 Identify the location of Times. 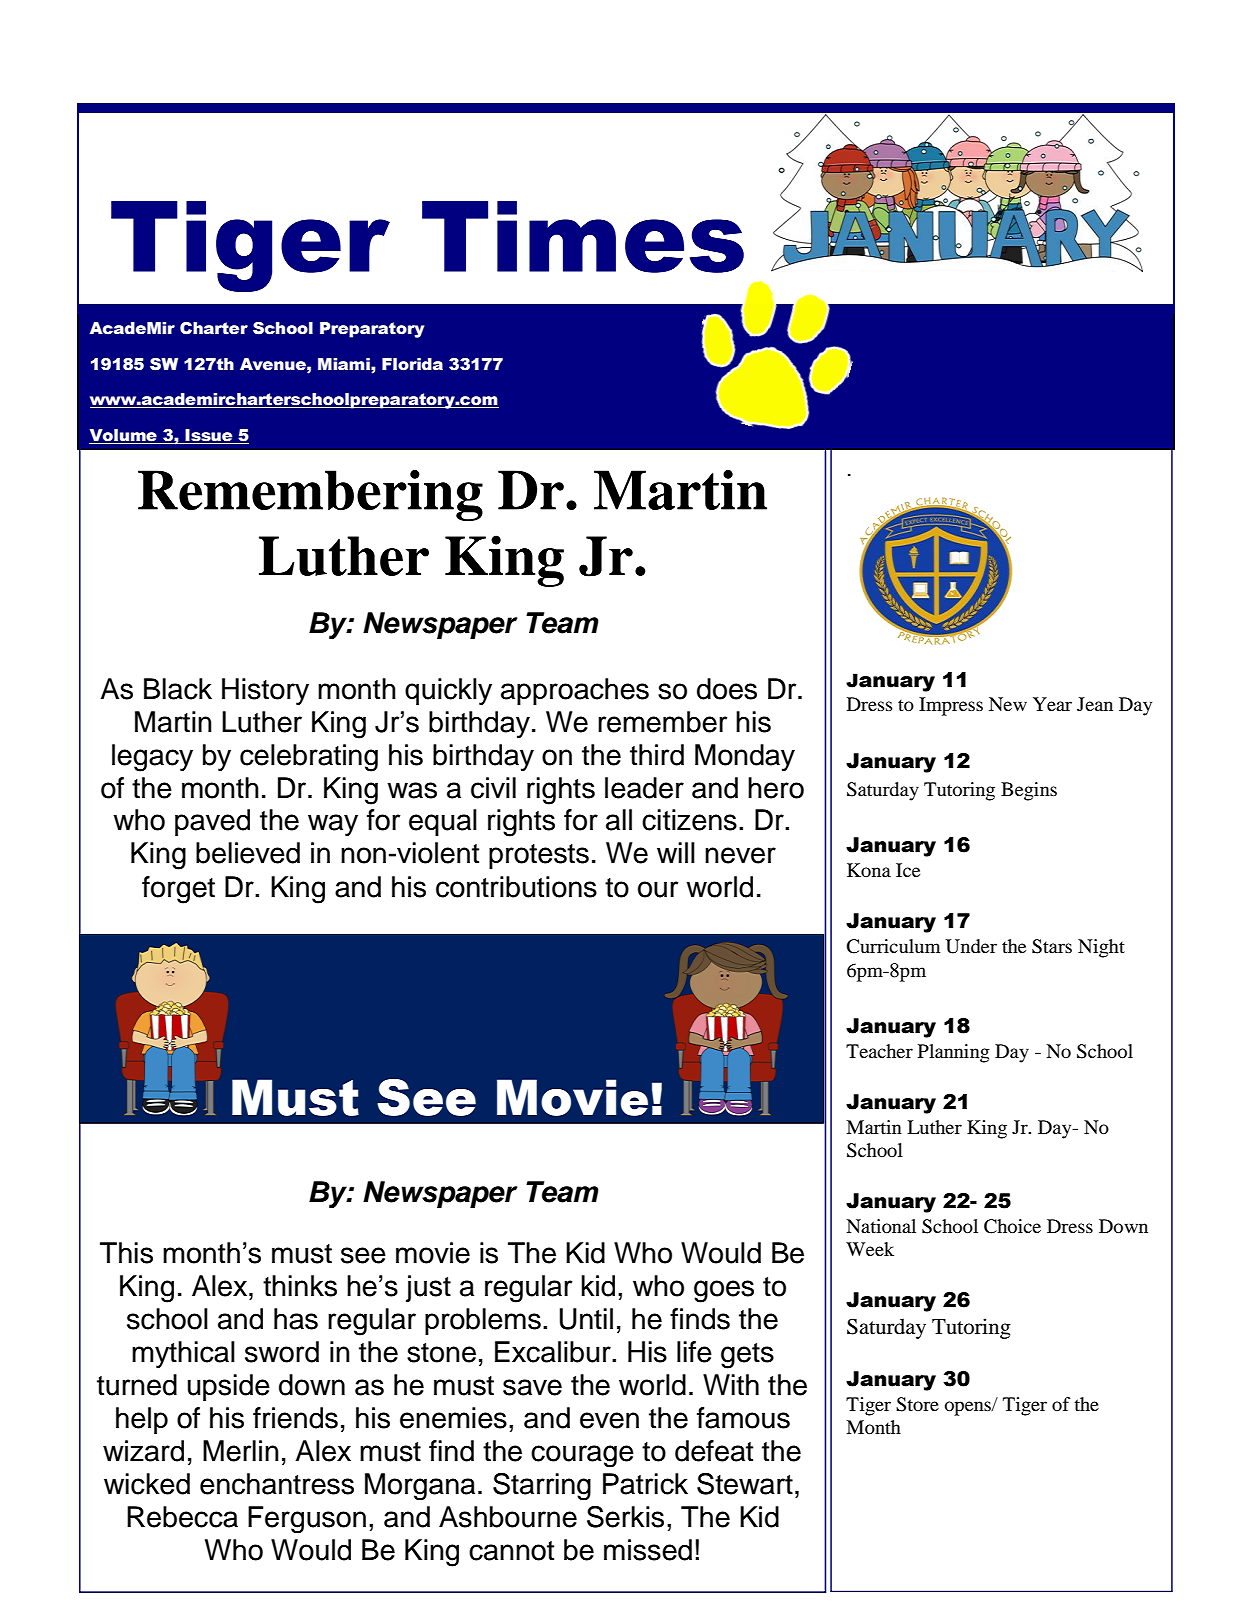
(583, 237).
